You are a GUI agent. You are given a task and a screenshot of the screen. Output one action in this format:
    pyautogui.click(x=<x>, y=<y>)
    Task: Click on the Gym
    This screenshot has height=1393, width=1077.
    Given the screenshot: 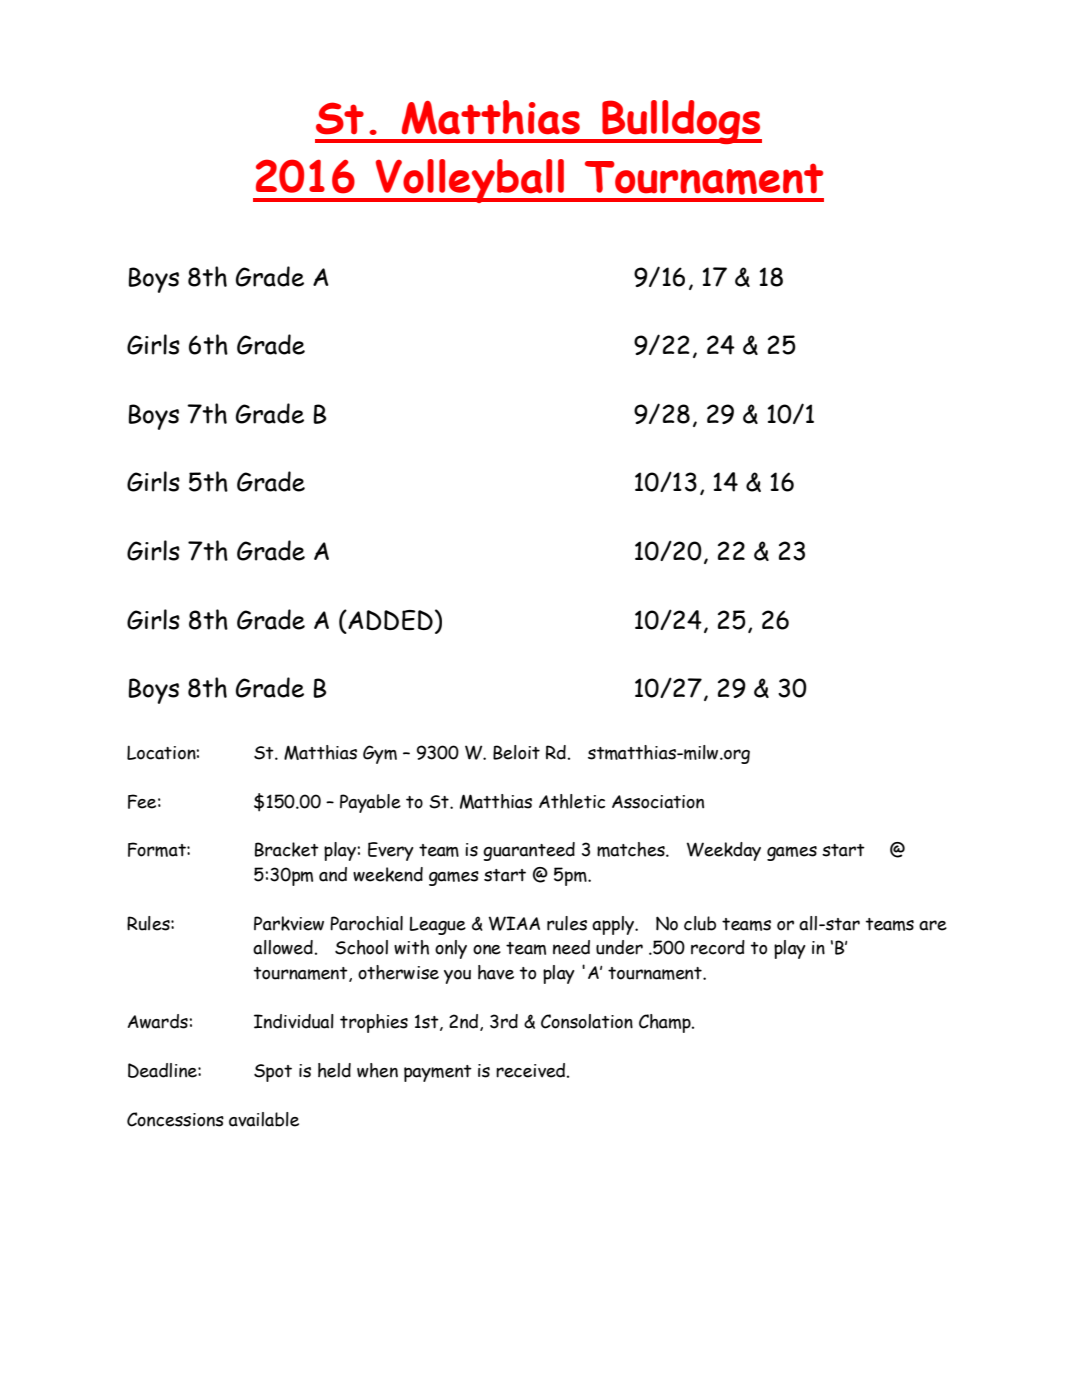 What is the action you would take?
    pyautogui.click(x=380, y=754)
